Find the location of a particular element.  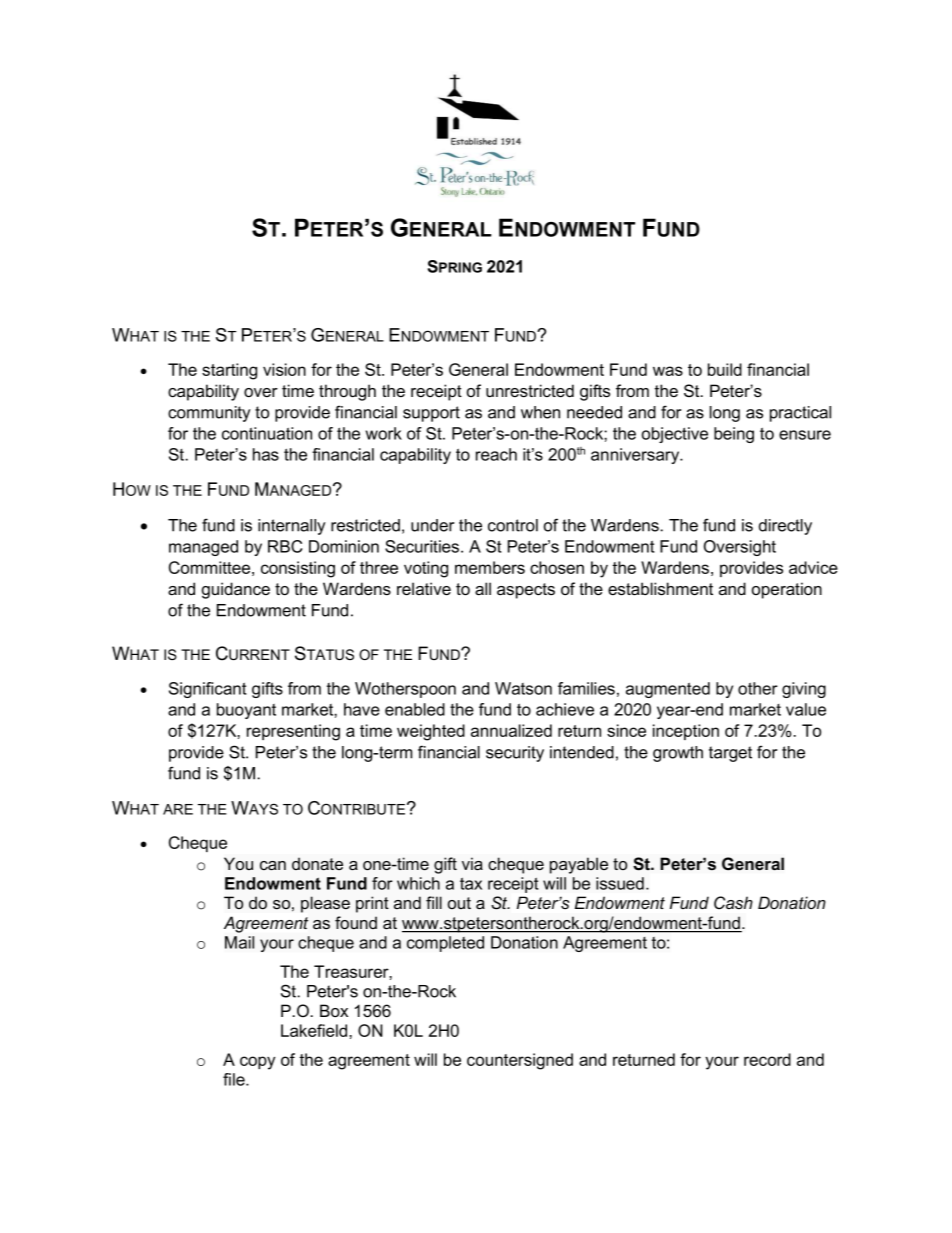

Cash is located at coordinates (733, 903).
